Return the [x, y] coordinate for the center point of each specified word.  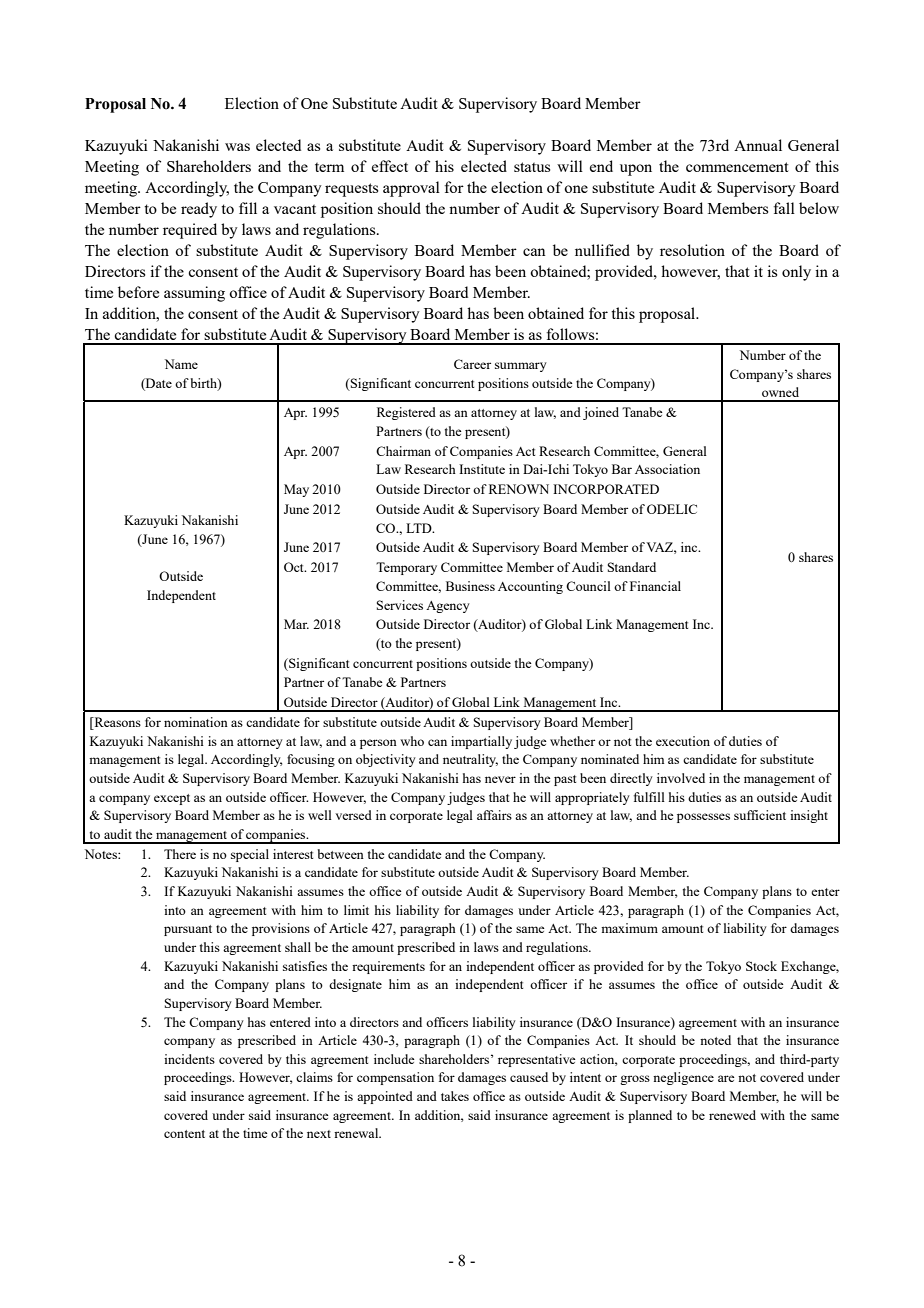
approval [411, 189]
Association [667, 469]
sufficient [760, 815]
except [172, 799]
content [184, 1134]
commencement [737, 167]
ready [199, 210]
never [500, 779]
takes [455, 1096]
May [296, 490]
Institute [482, 469]
